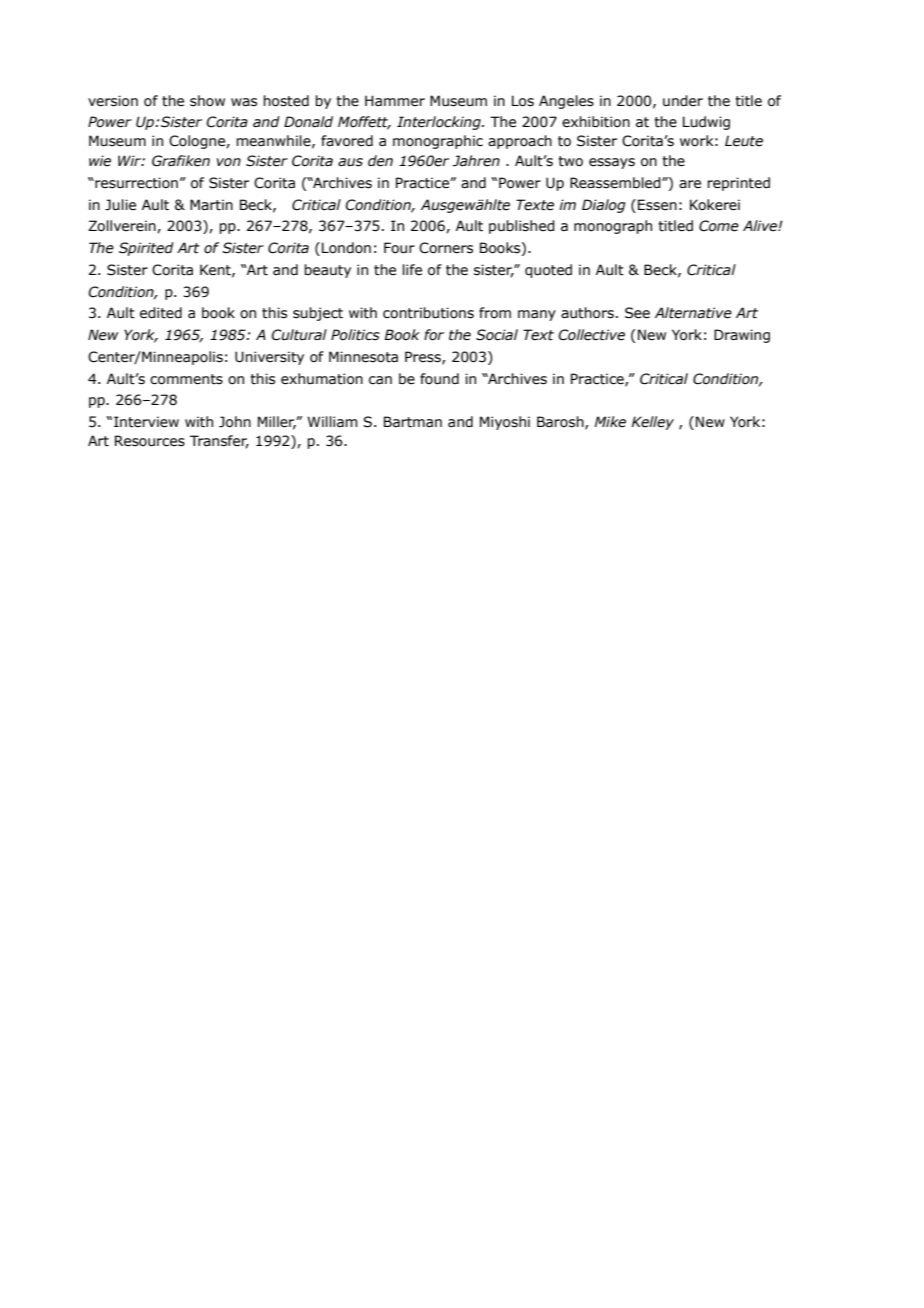 Image resolution: width=924 pixels, height=1308 pixels. What do you see at coordinates (653, 423) in the document?
I see `Kelley` at bounding box center [653, 423].
